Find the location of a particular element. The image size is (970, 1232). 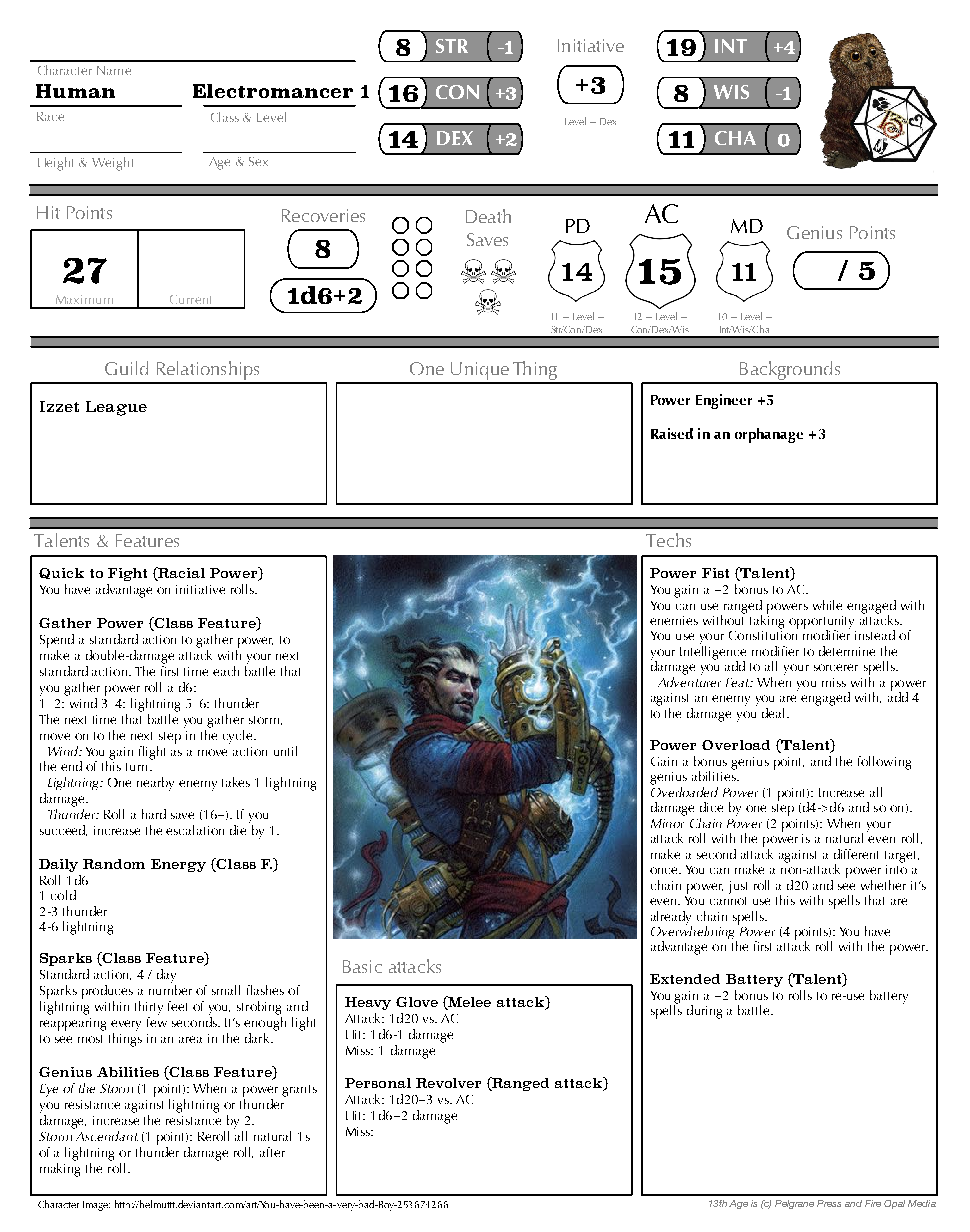

Energy is located at coordinates (178, 865).
